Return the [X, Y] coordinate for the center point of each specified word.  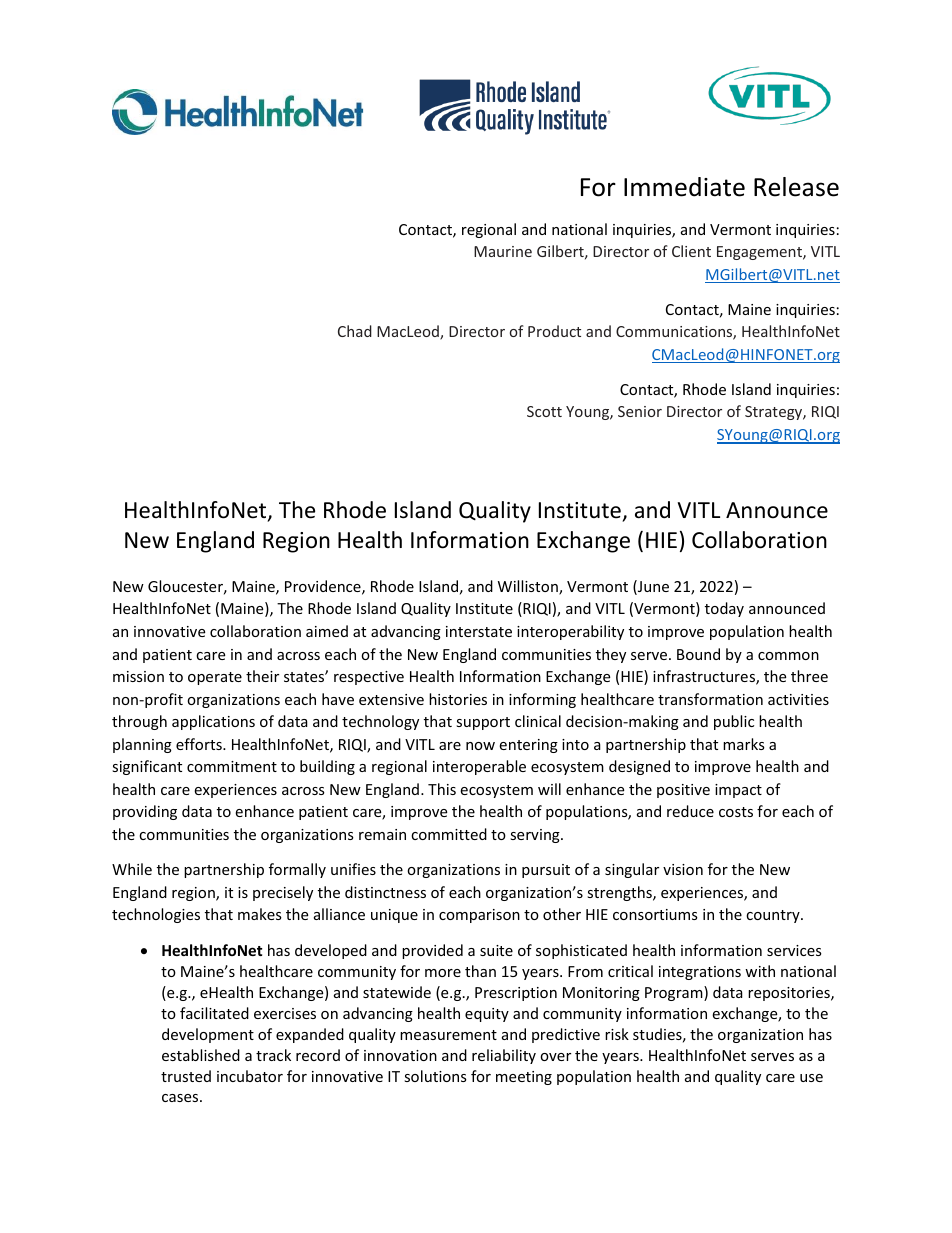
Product [554, 331]
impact [738, 791]
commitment [232, 766]
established [201, 1055]
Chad [355, 331]
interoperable [479, 767]
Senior [640, 411]
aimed [327, 631]
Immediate [684, 187]
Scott [544, 411]
